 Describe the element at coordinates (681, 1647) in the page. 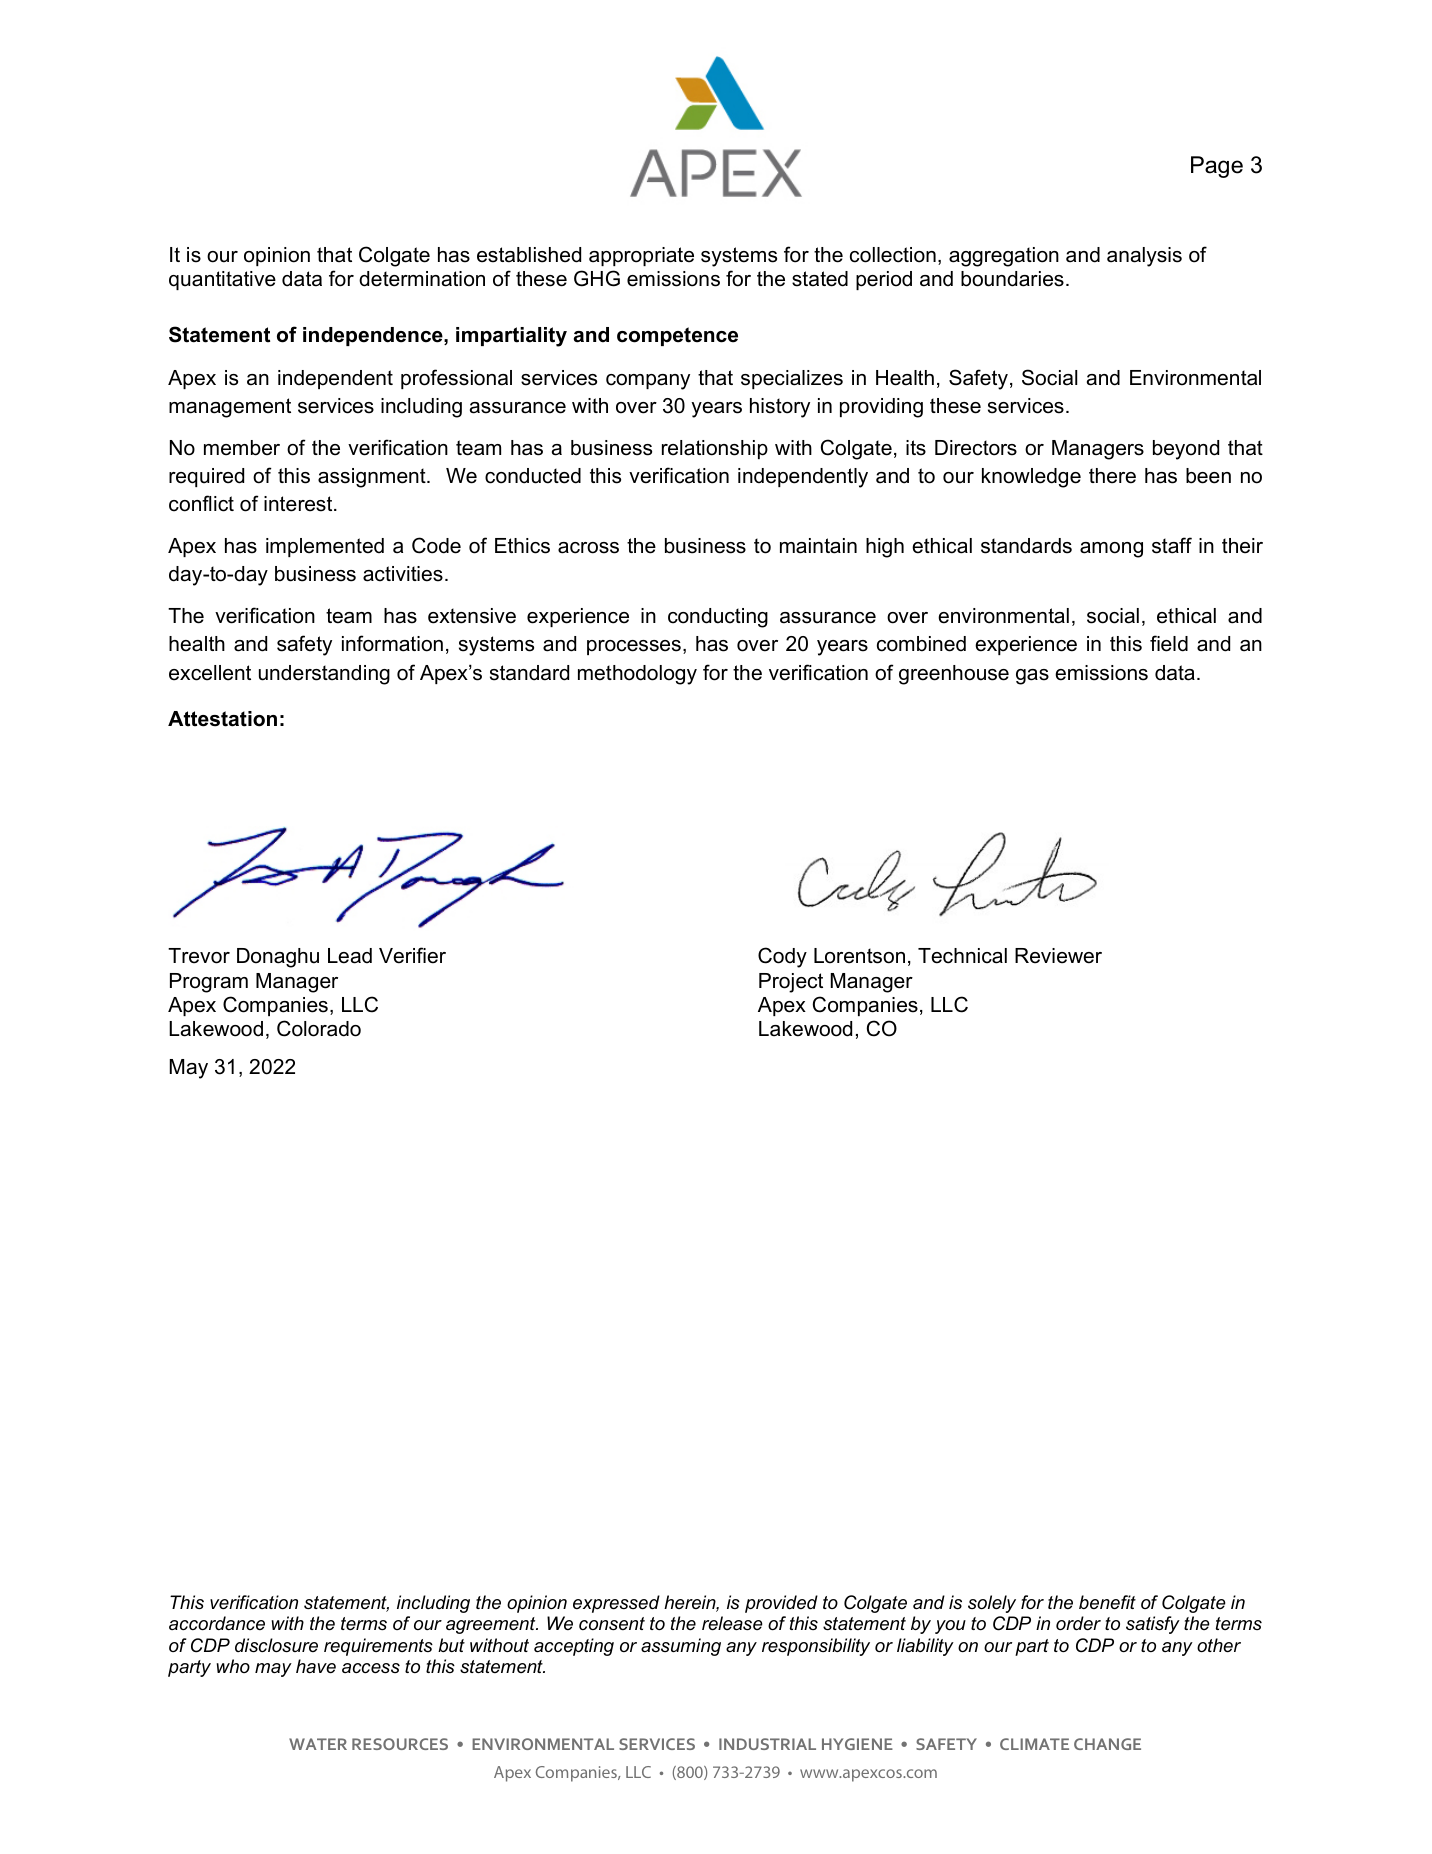

I see `assuming` at that location.
